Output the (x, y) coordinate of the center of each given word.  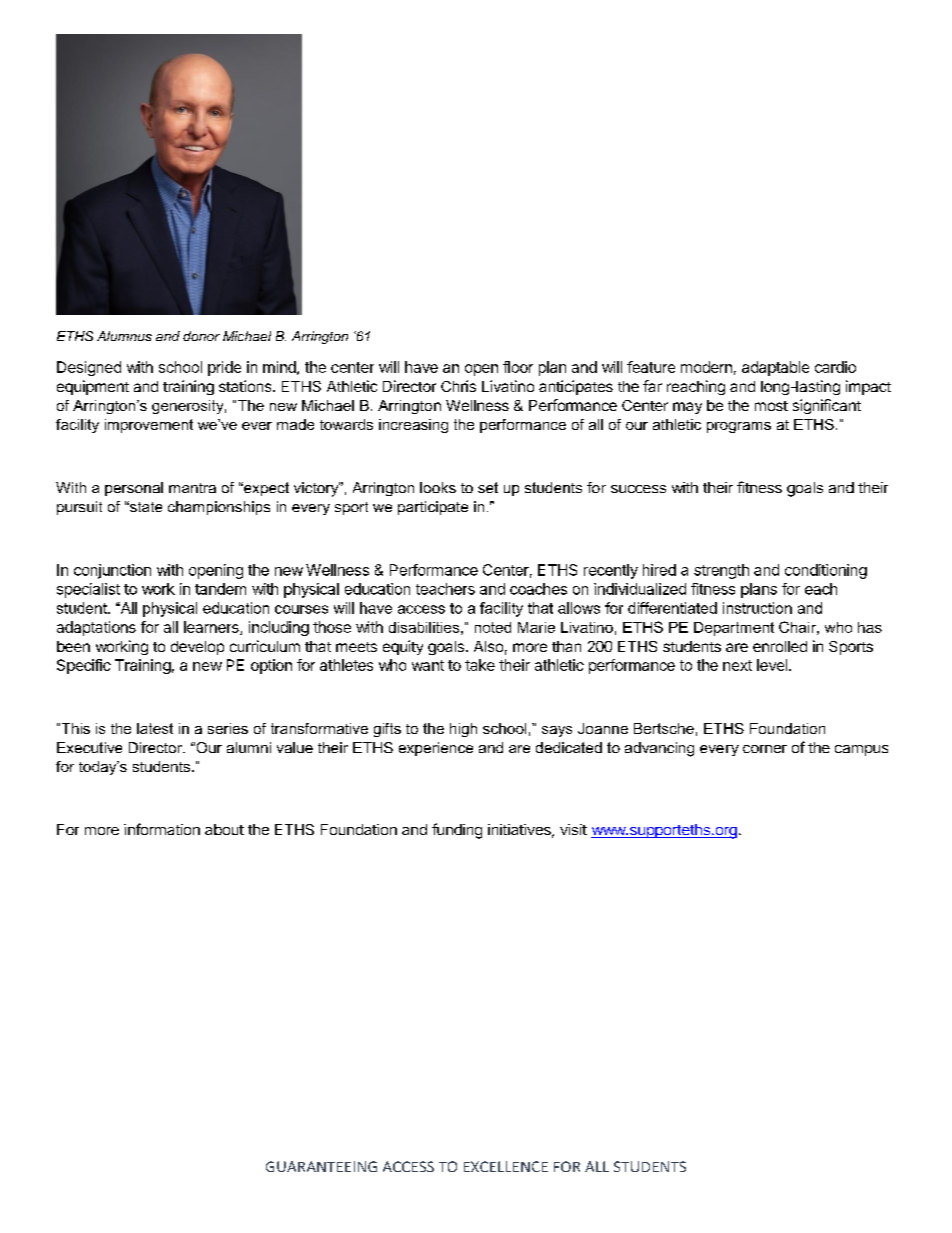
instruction (757, 608)
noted (493, 627)
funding (457, 831)
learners (212, 628)
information (162, 829)
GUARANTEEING (321, 1166)
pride (224, 368)
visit (573, 829)
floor (518, 367)
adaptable (775, 368)
